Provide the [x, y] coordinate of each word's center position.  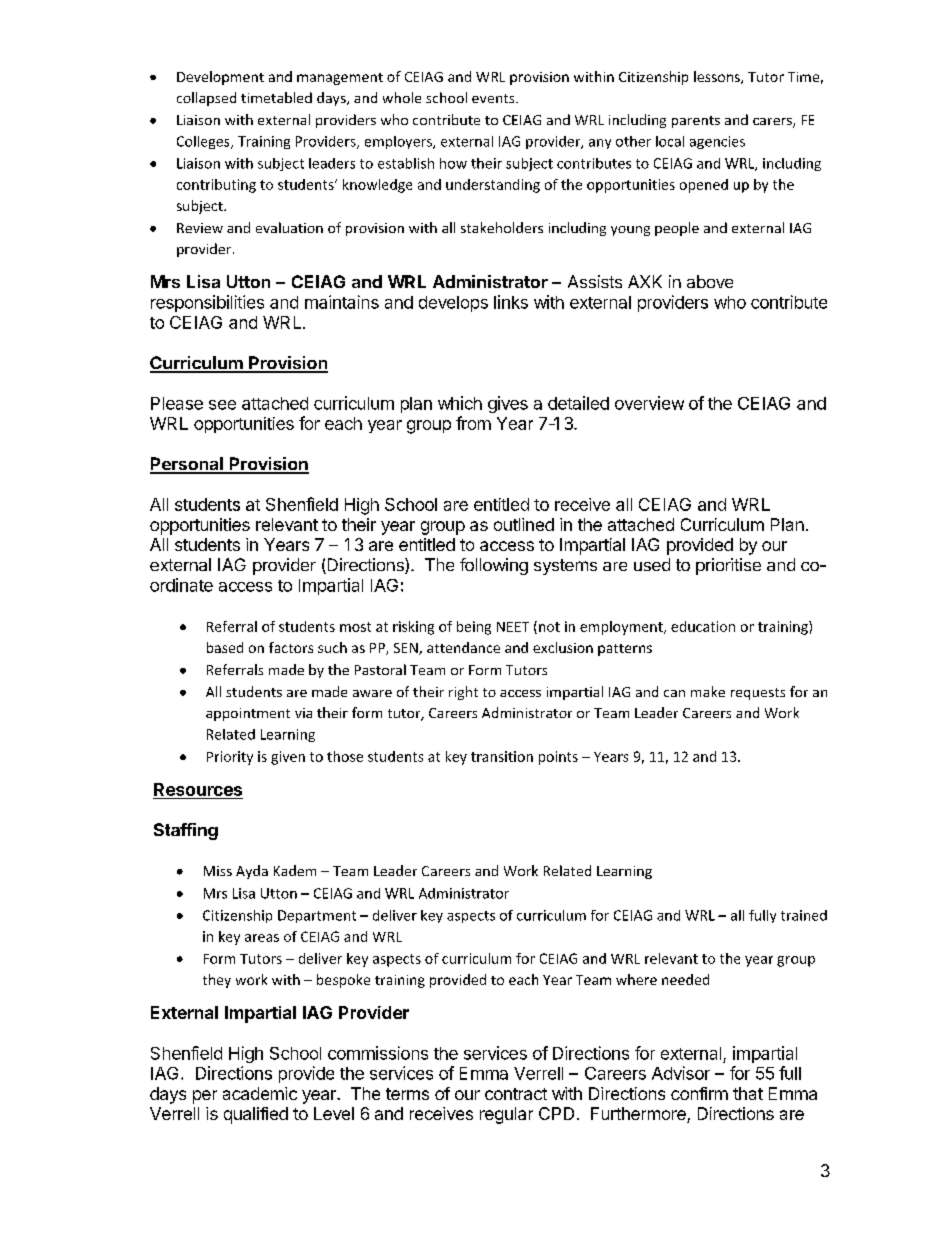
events [494, 98]
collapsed [206, 99]
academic [260, 1093]
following [494, 566]
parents [696, 122]
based [225, 647]
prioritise [728, 566]
